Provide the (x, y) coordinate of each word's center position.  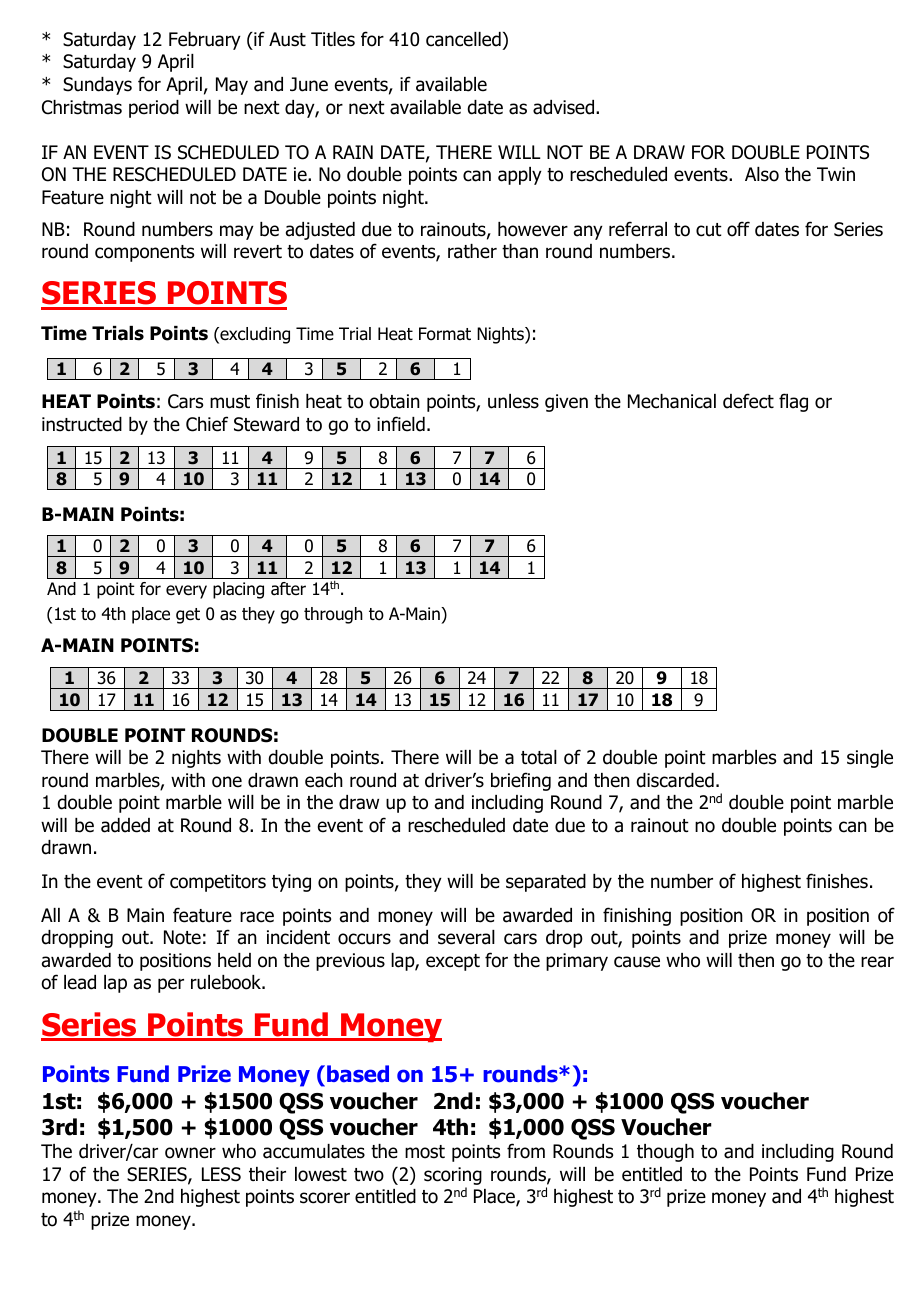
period (154, 109)
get (188, 616)
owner (190, 1153)
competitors (218, 883)
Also (762, 174)
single (870, 759)
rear (877, 962)
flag (793, 402)
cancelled (463, 39)
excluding (254, 335)
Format (445, 334)
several (466, 937)
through (333, 615)
